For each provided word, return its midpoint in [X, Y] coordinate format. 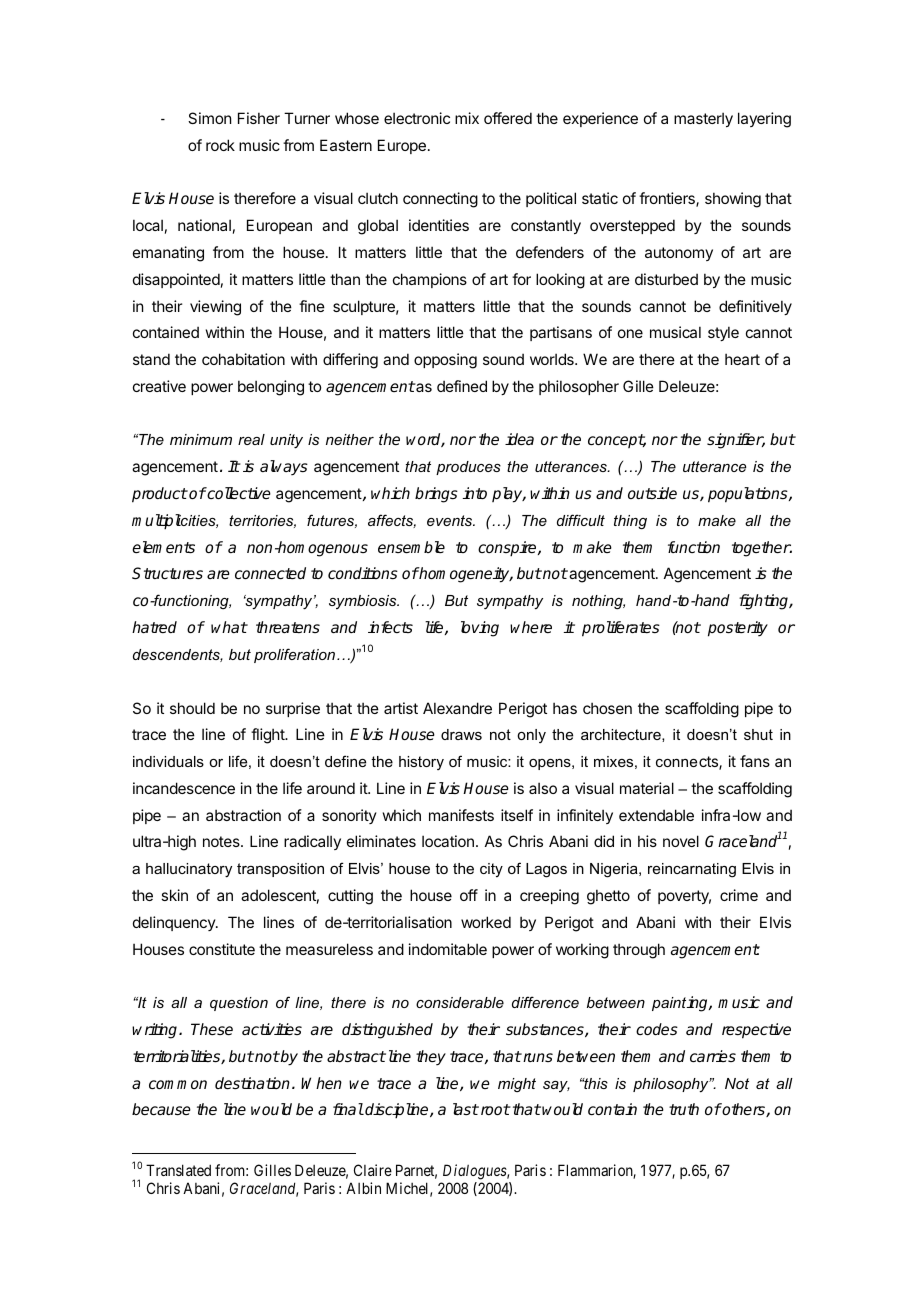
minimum [201, 439]
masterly [703, 119]
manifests [461, 815]
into [475, 493]
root [494, 1109]
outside [652, 493]
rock [220, 145]
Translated [178, 1170]
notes [222, 841]
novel [681, 841]
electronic [417, 118]
